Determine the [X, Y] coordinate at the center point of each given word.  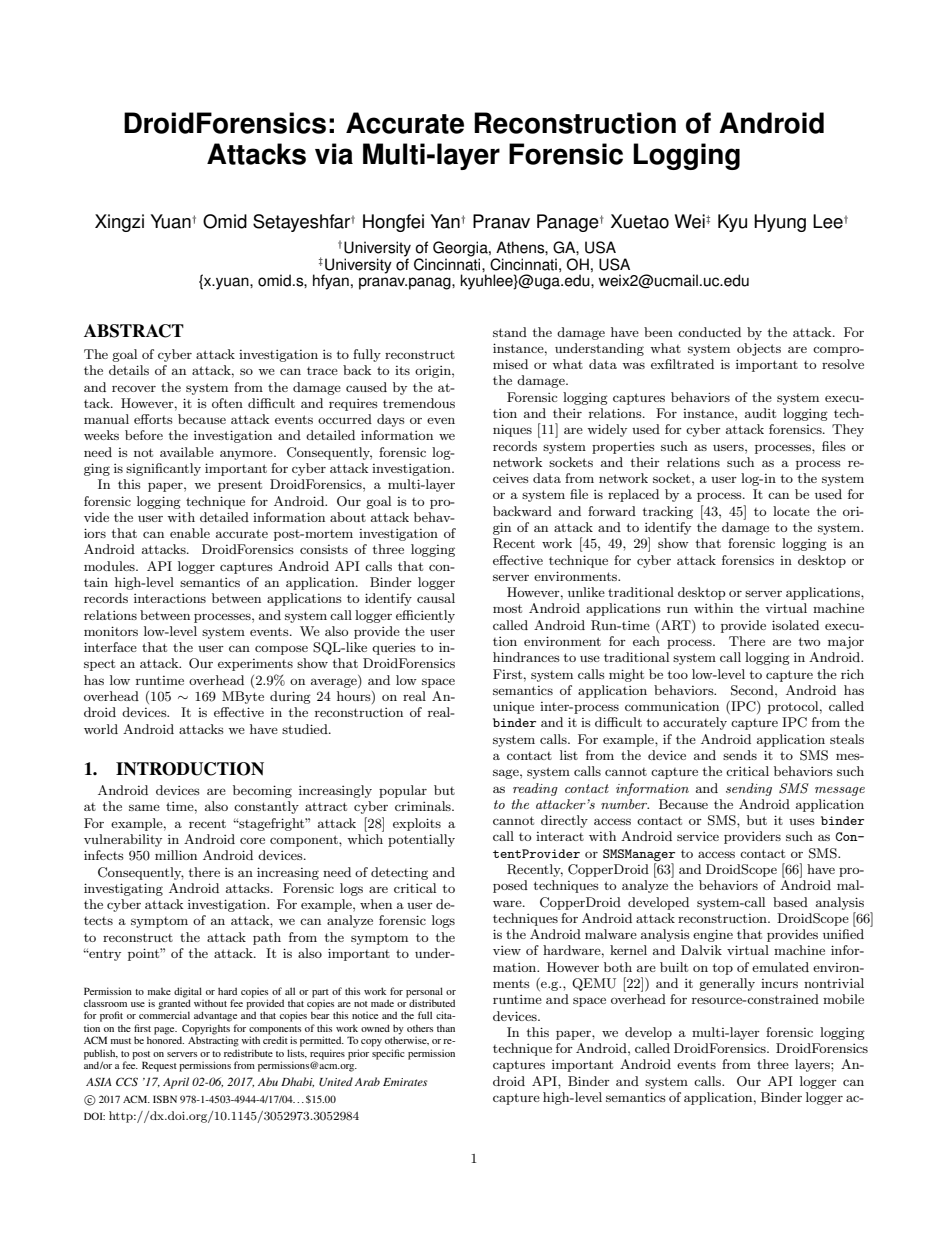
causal [436, 598]
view [507, 950]
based [790, 902]
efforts [153, 419]
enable [190, 533]
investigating [123, 889]
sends [740, 755]
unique [513, 707]
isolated [795, 625]
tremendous [419, 403]
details [129, 370]
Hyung [780, 223]
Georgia [461, 250]
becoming [262, 791]
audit [760, 413]
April [176, 1083]
